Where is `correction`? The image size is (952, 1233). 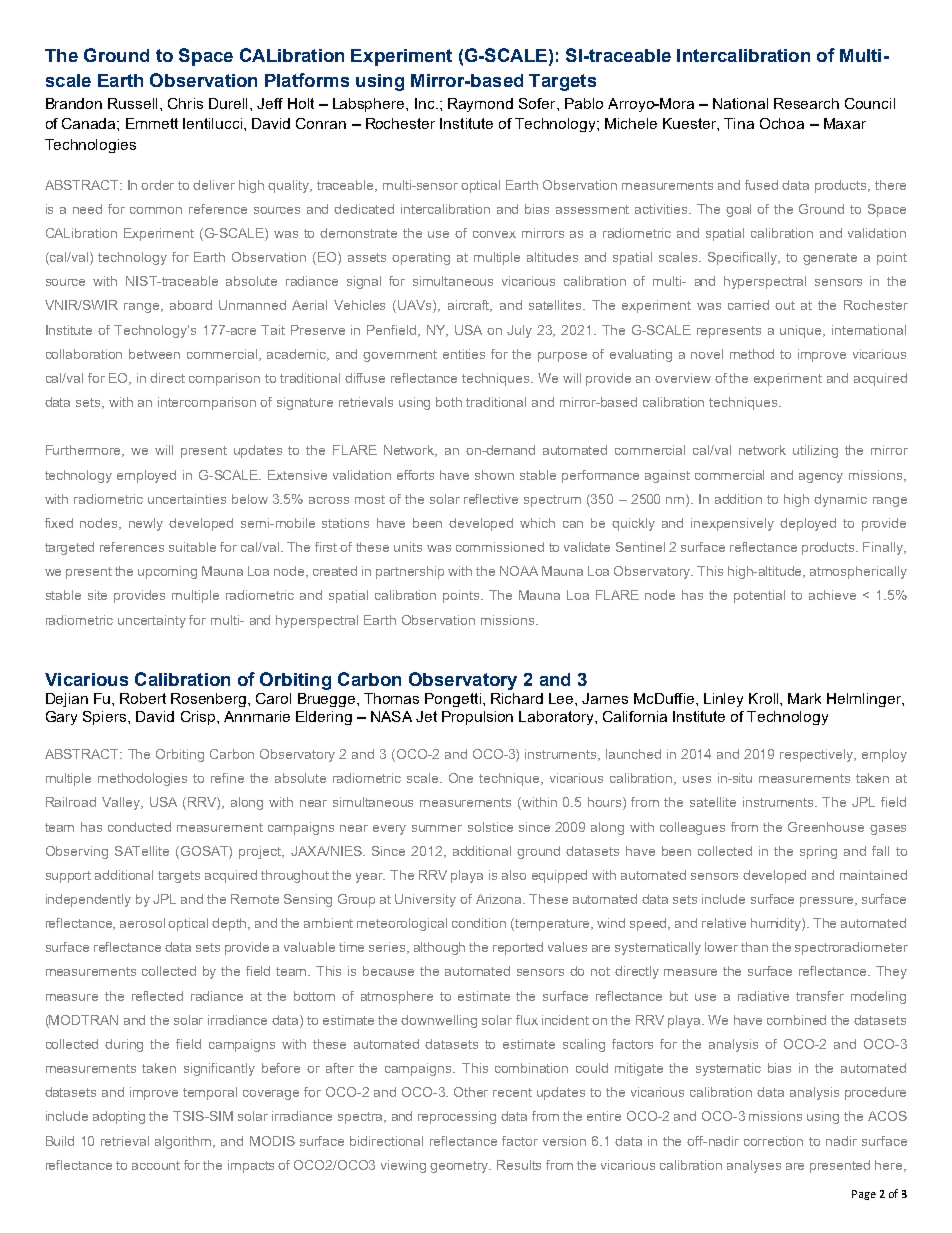 correction is located at coordinates (773, 1141).
